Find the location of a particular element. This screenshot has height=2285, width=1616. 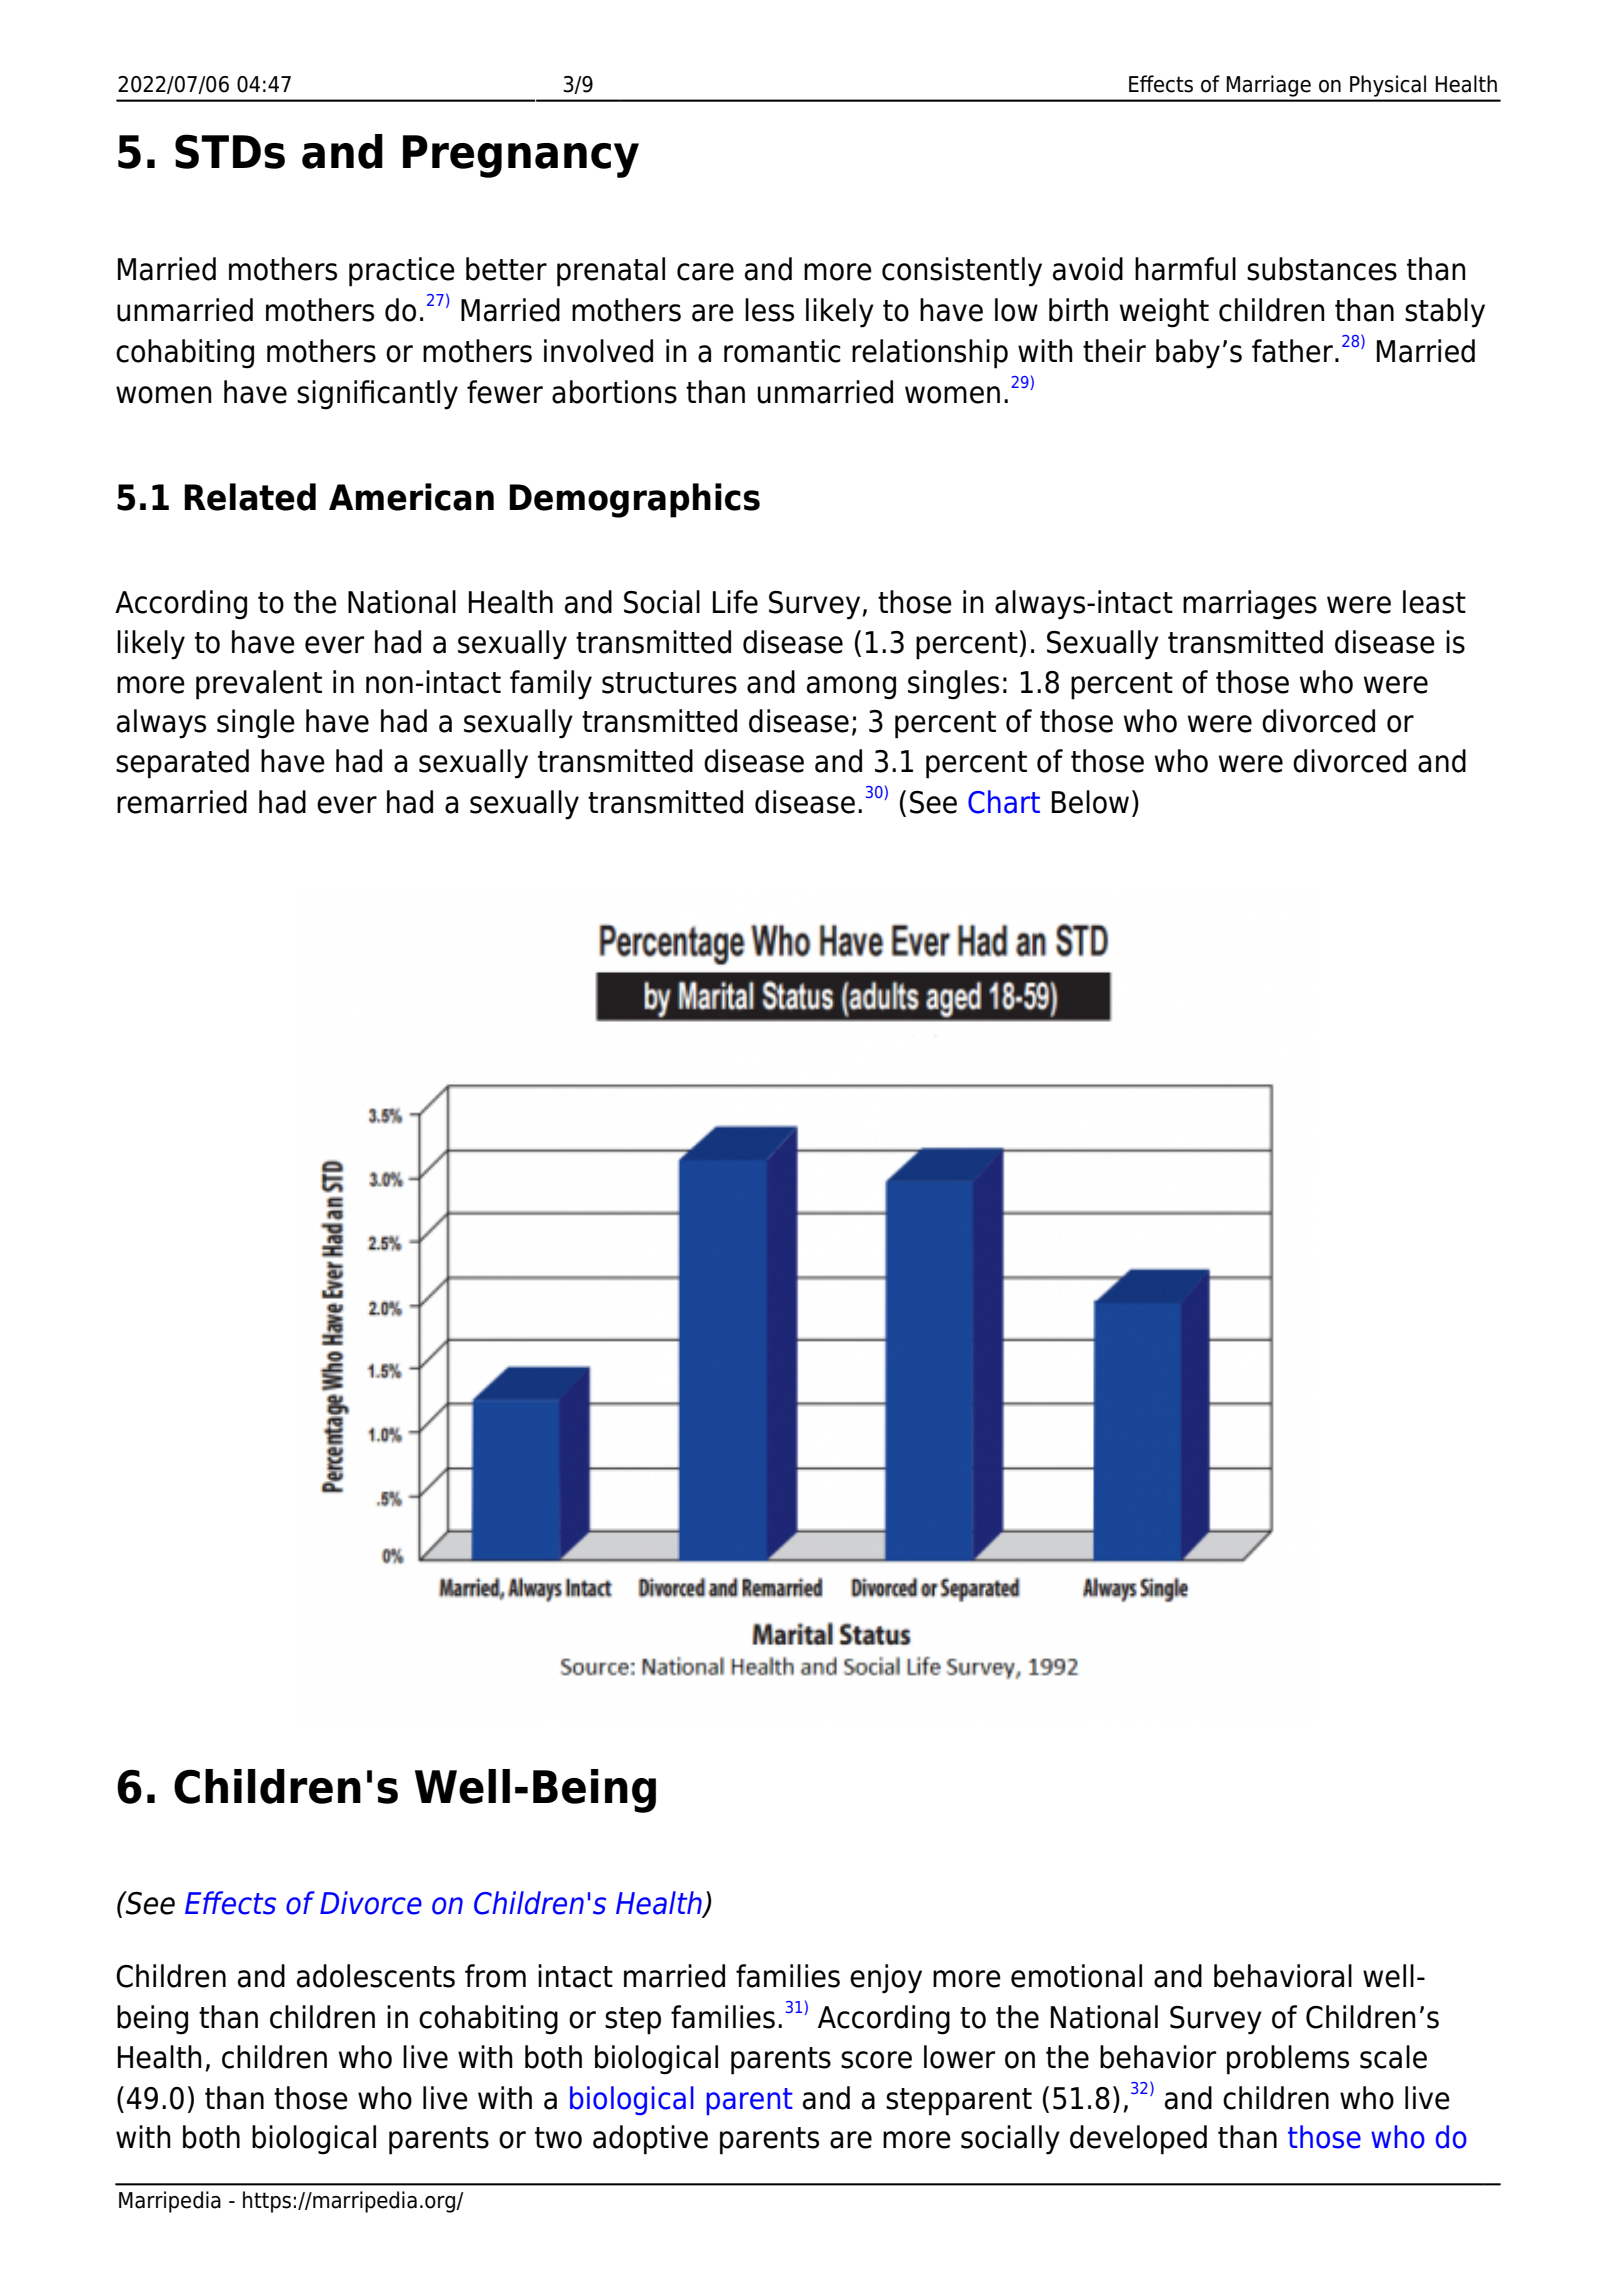

Chart is located at coordinates (1004, 802).
